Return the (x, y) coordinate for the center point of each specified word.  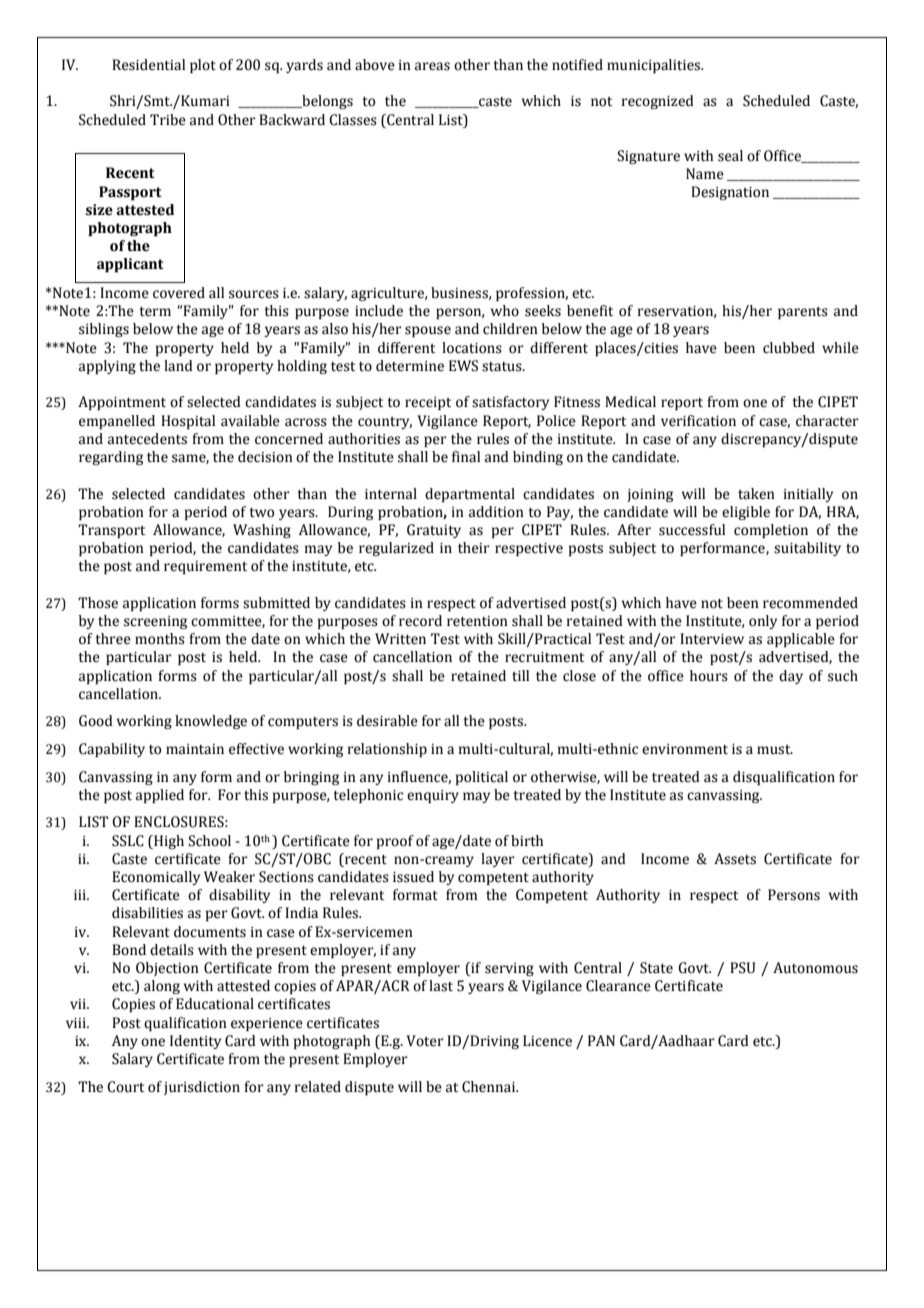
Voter (425, 1041)
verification (698, 421)
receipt (428, 403)
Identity (195, 1042)
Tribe (168, 120)
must (775, 750)
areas (432, 66)
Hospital (188, 422)
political (482, 778)
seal (730, 156)
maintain (195, 749)
